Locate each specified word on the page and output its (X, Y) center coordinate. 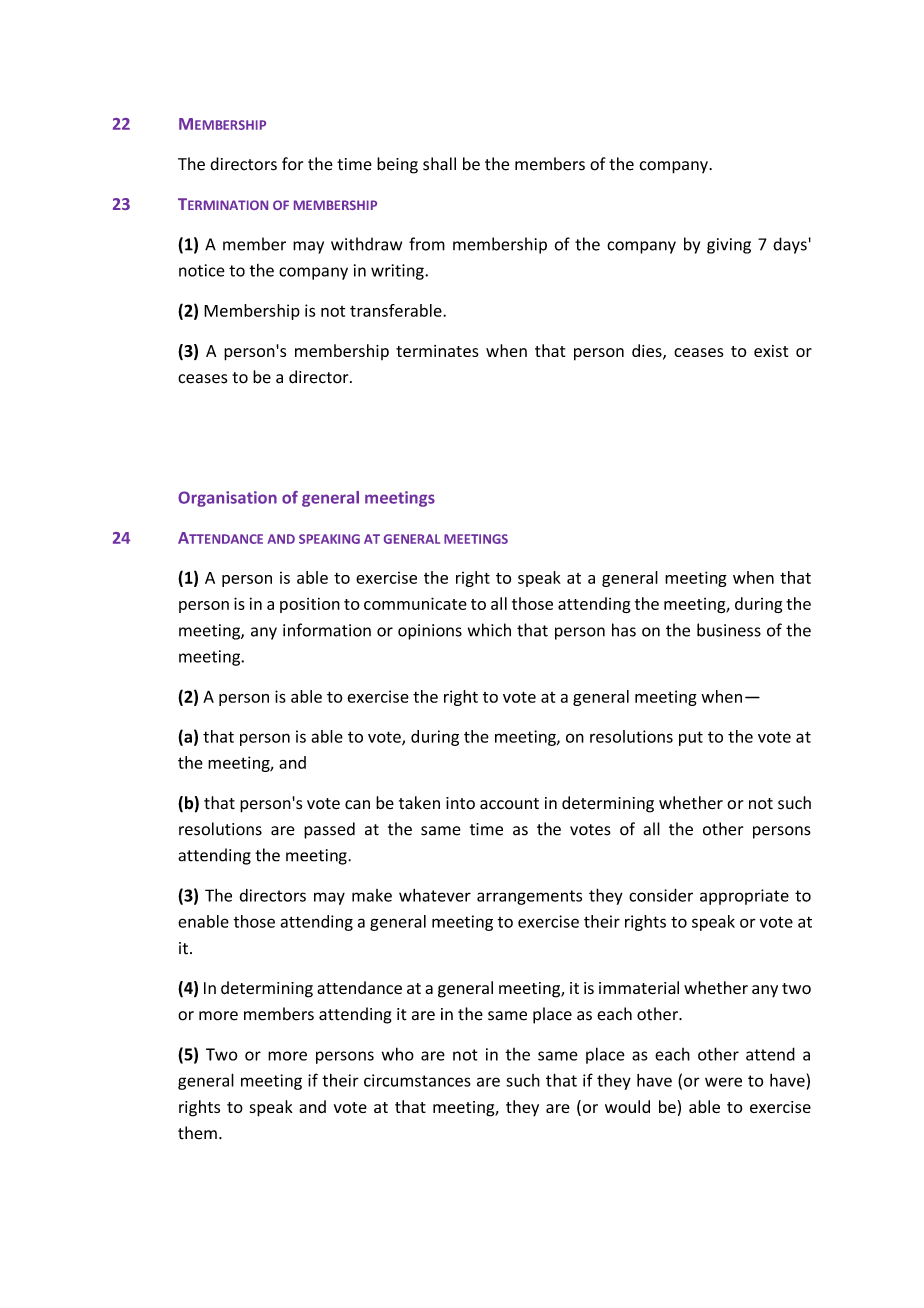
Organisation (227, 499)
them (197, 1133)
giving (729, 246)
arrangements (529, 897)
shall (439, 164)
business (729, 630)
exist (771, 351)
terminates (437, 351)
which (489, 630)
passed (329, 830)
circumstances (417, 1080)
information (327, 630)
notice (202, 270)
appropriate (744, 897)
